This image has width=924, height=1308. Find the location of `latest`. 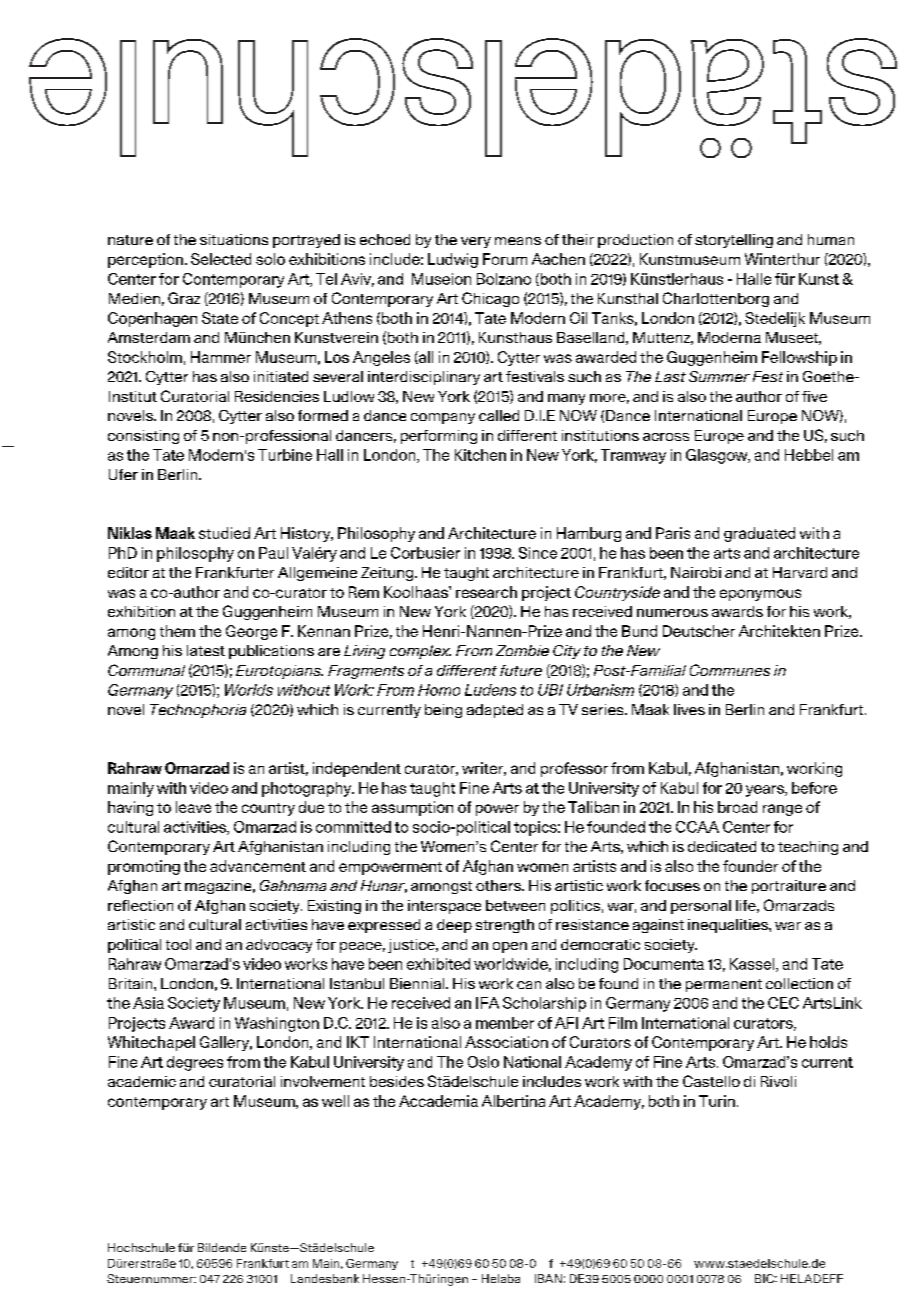

latest is located at coordinates (206, 650).
